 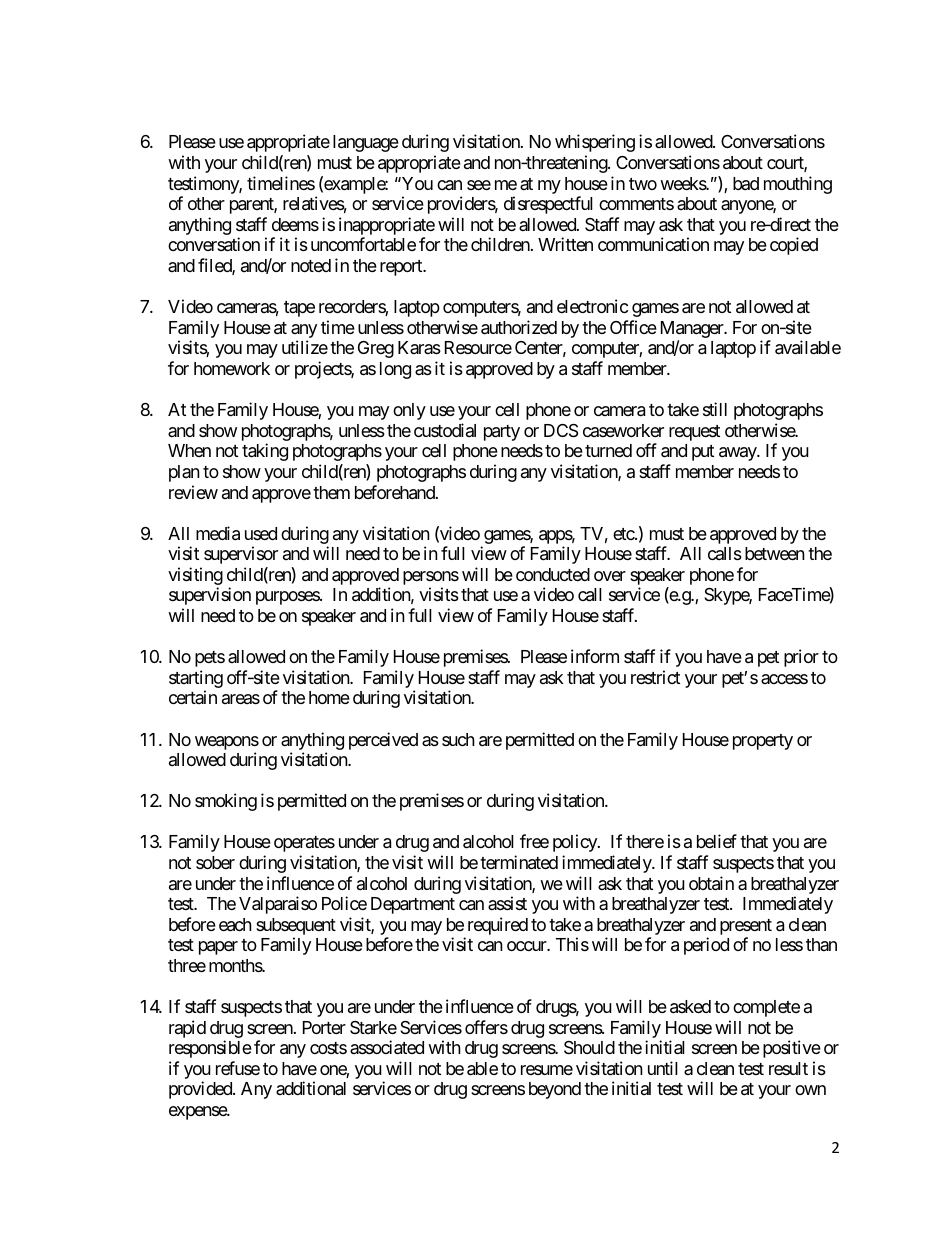 I want to click on taking, so click(x=265, y=452).
